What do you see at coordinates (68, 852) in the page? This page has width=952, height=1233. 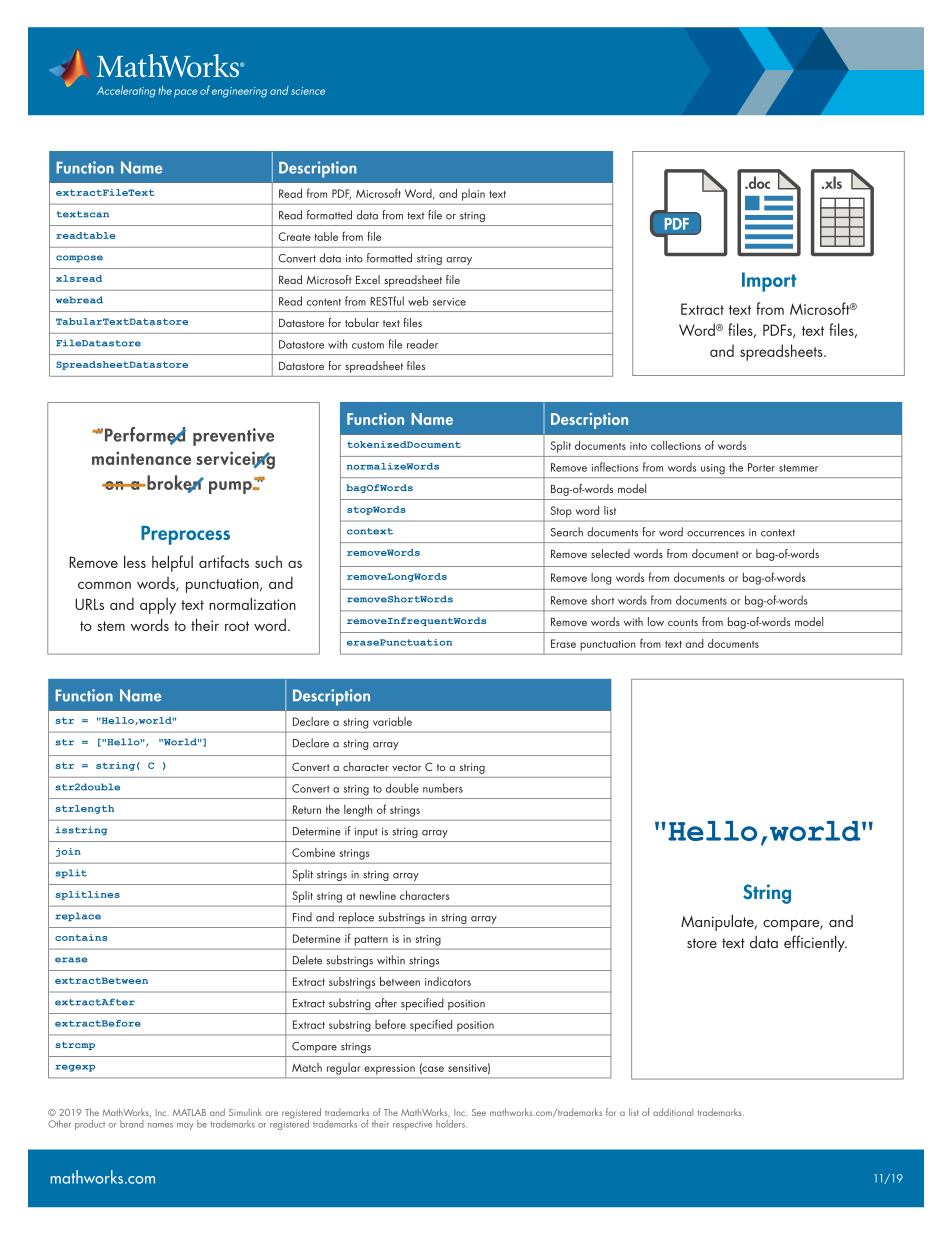 I see `join` at bounding box center [68, 852].
